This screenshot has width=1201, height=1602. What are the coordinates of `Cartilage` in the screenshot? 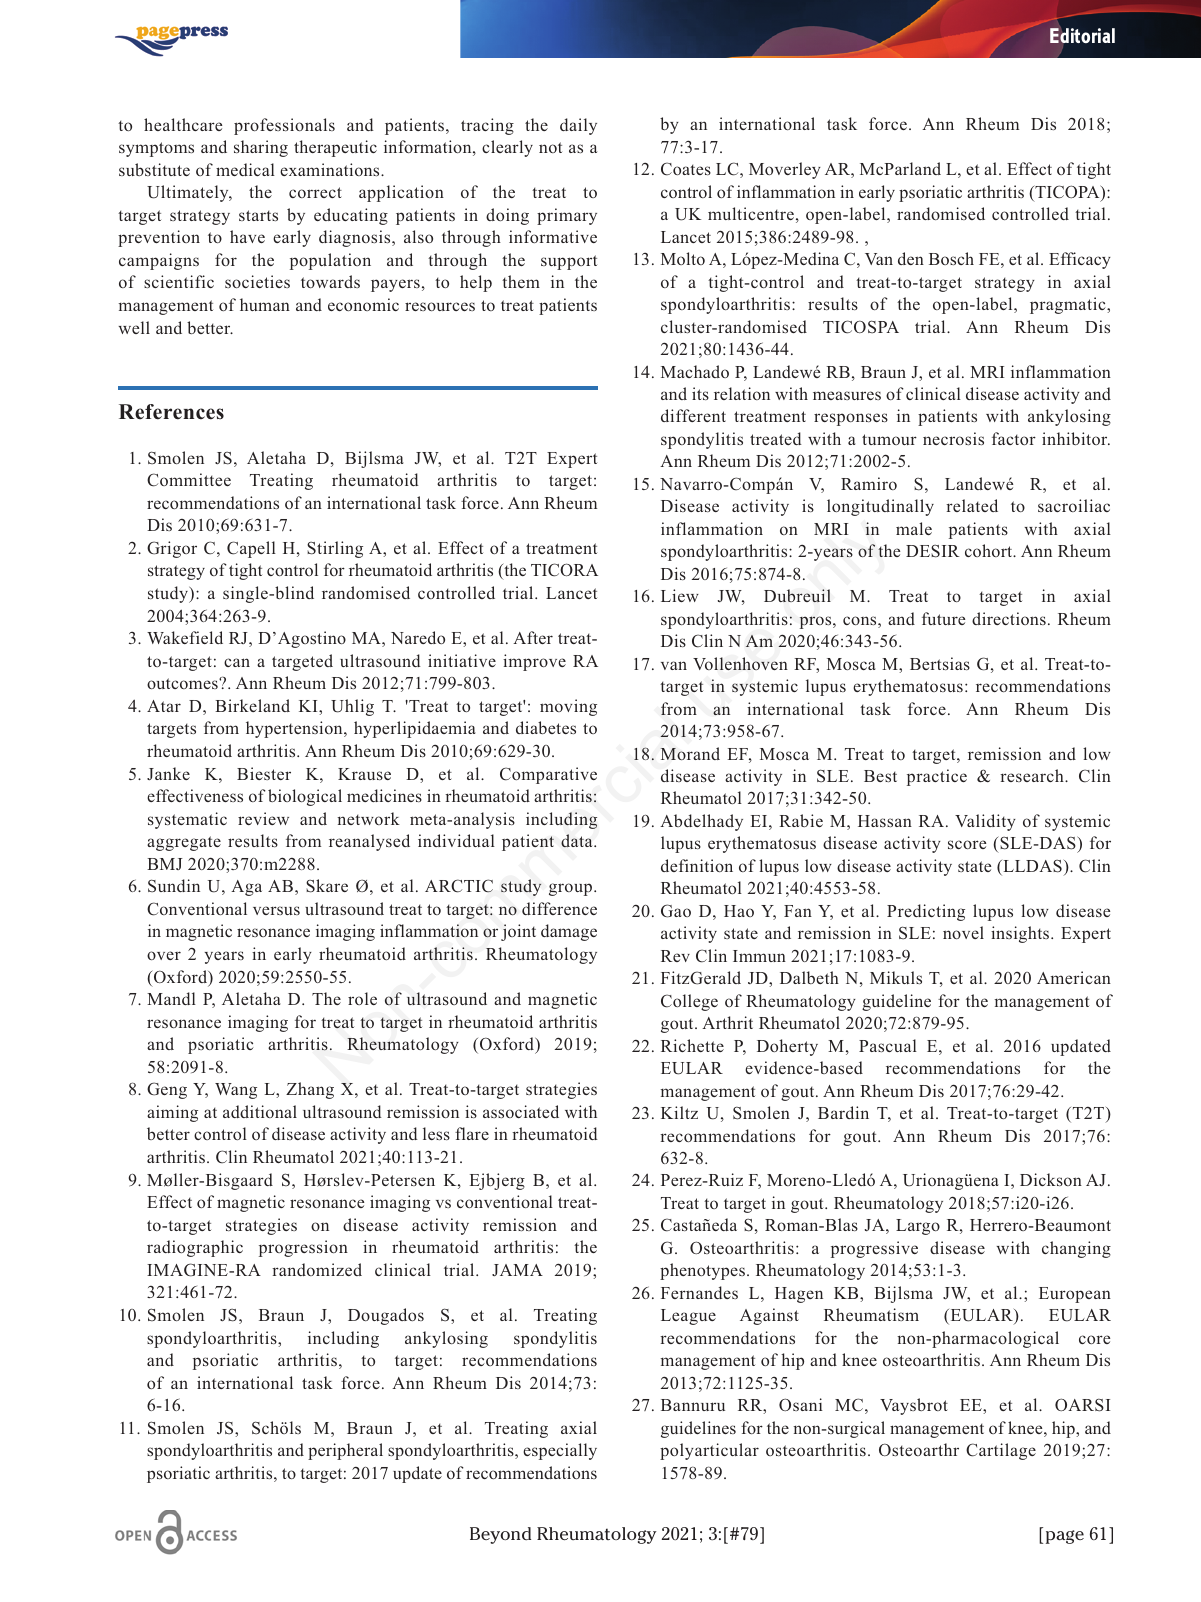 It's located at (1001, 1451).
